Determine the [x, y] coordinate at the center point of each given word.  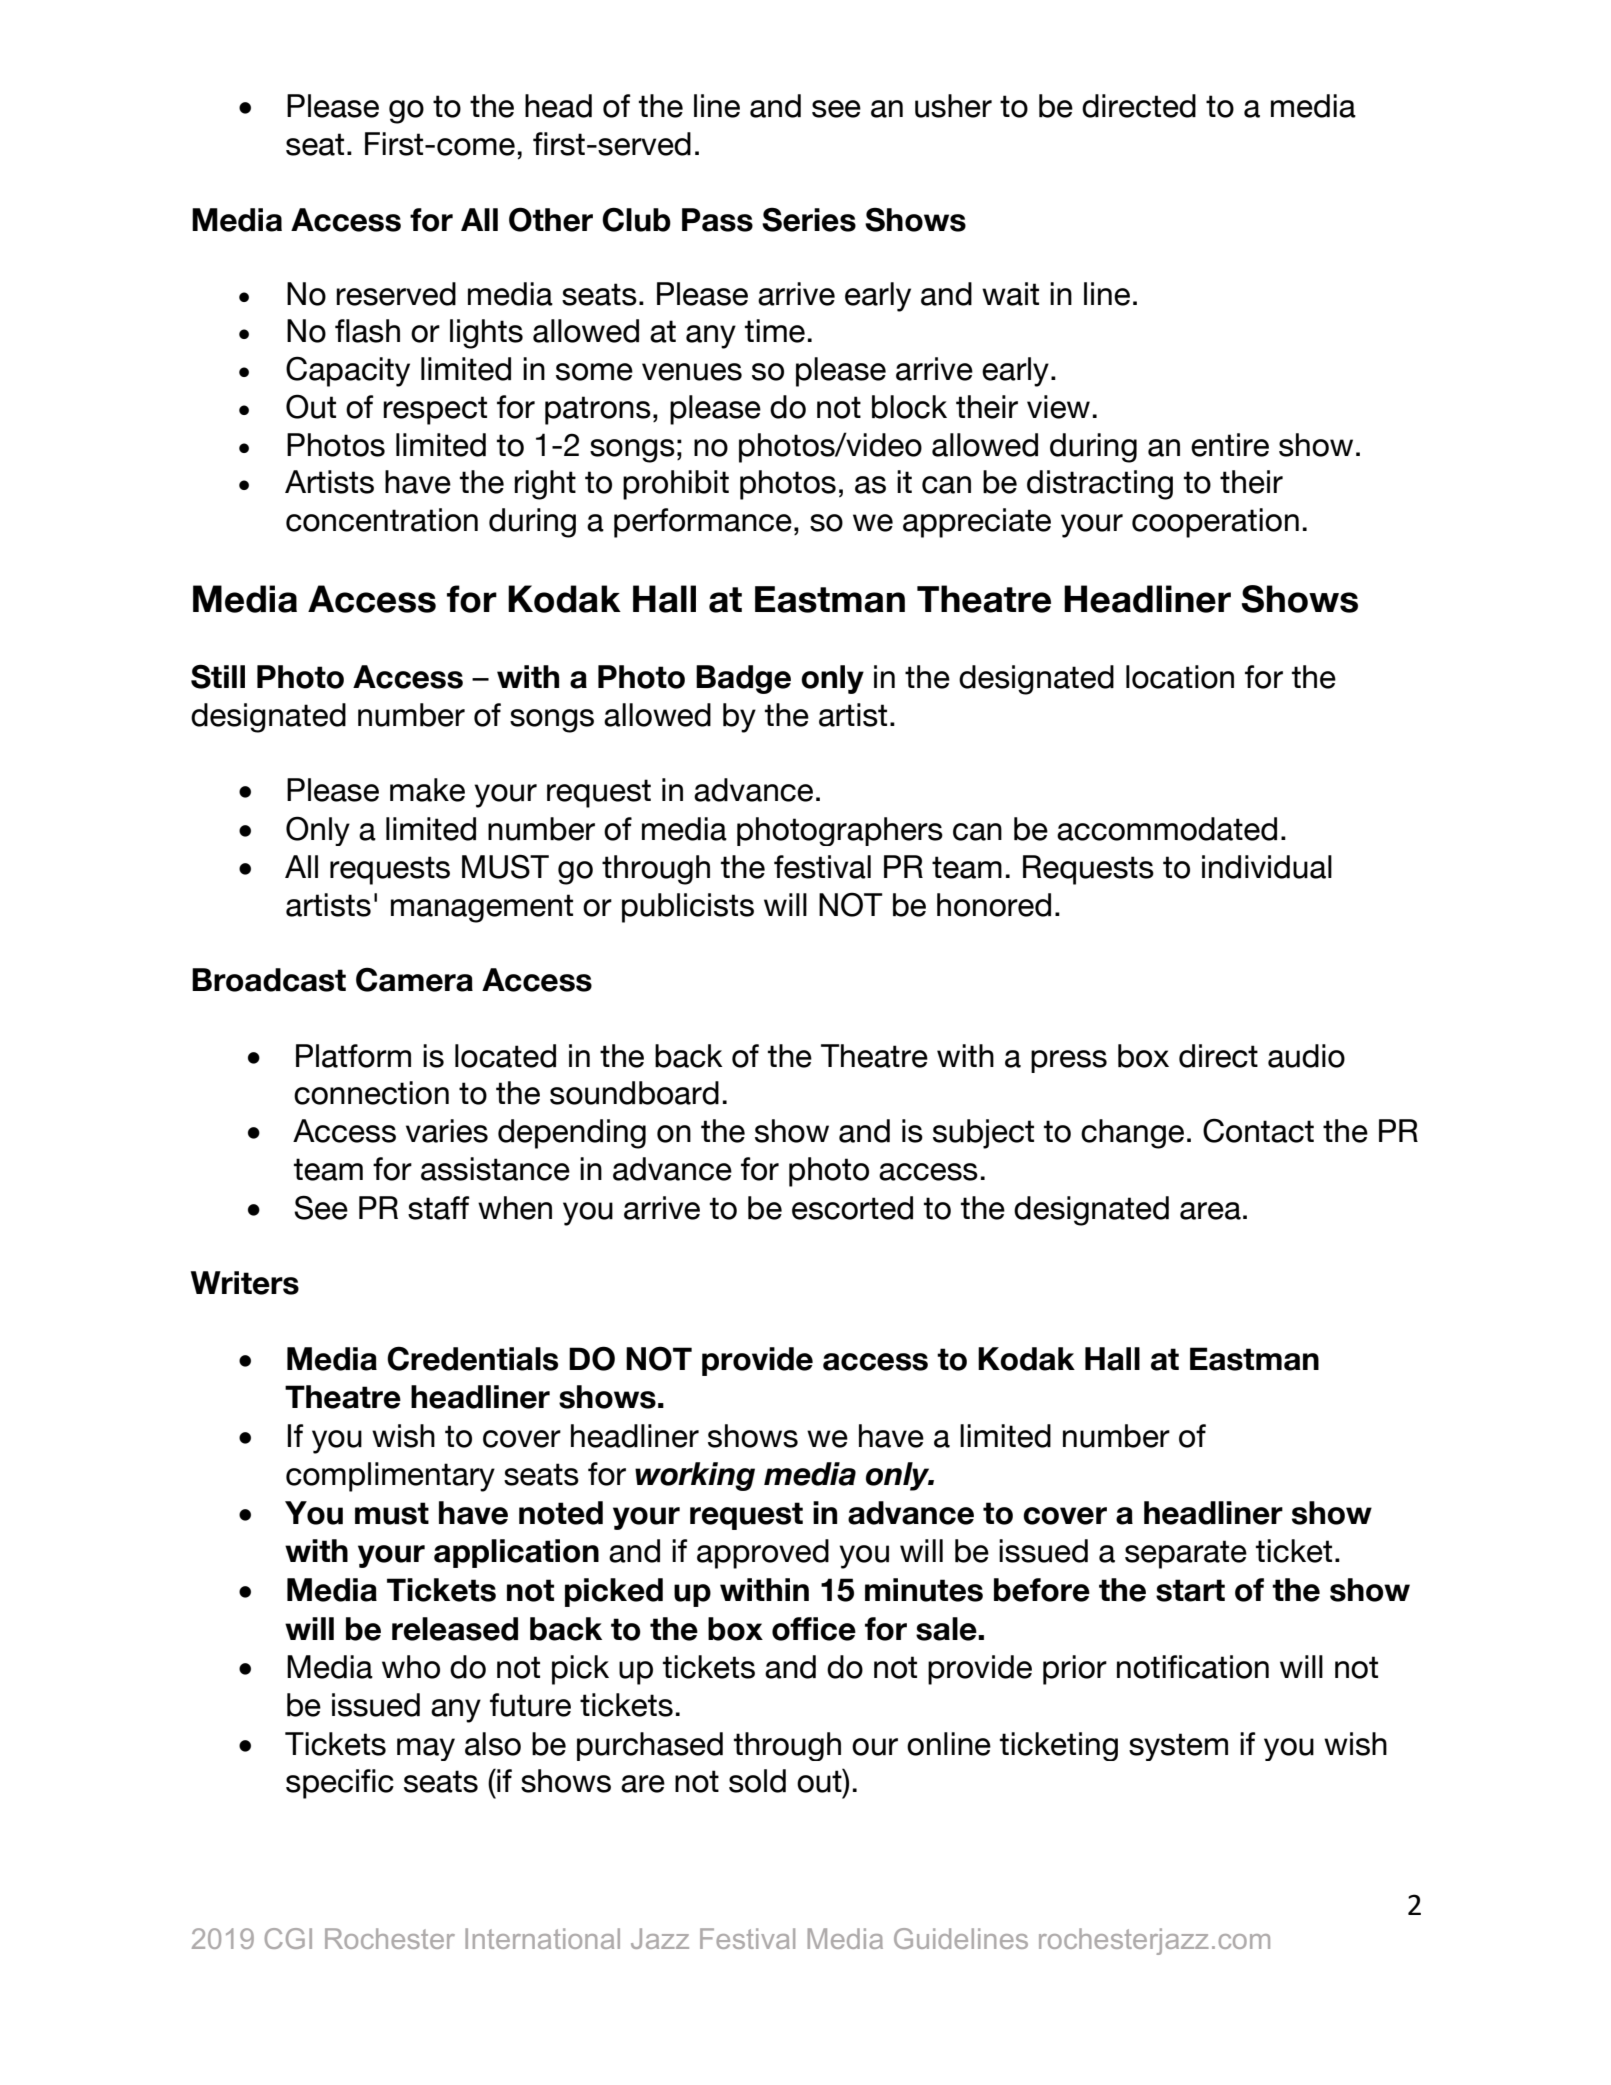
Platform [353, 1056]
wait [1010, 294]
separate [1186, 1554]
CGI [288, 1938]
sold [757, 1781]
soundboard [634, 1093]
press [1069, 1061]
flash [367, 331]
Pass [717, 220]
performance [703, 523]
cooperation [1215, 523]
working [695, 1476]
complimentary [390, 1477]
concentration [382, 520]
